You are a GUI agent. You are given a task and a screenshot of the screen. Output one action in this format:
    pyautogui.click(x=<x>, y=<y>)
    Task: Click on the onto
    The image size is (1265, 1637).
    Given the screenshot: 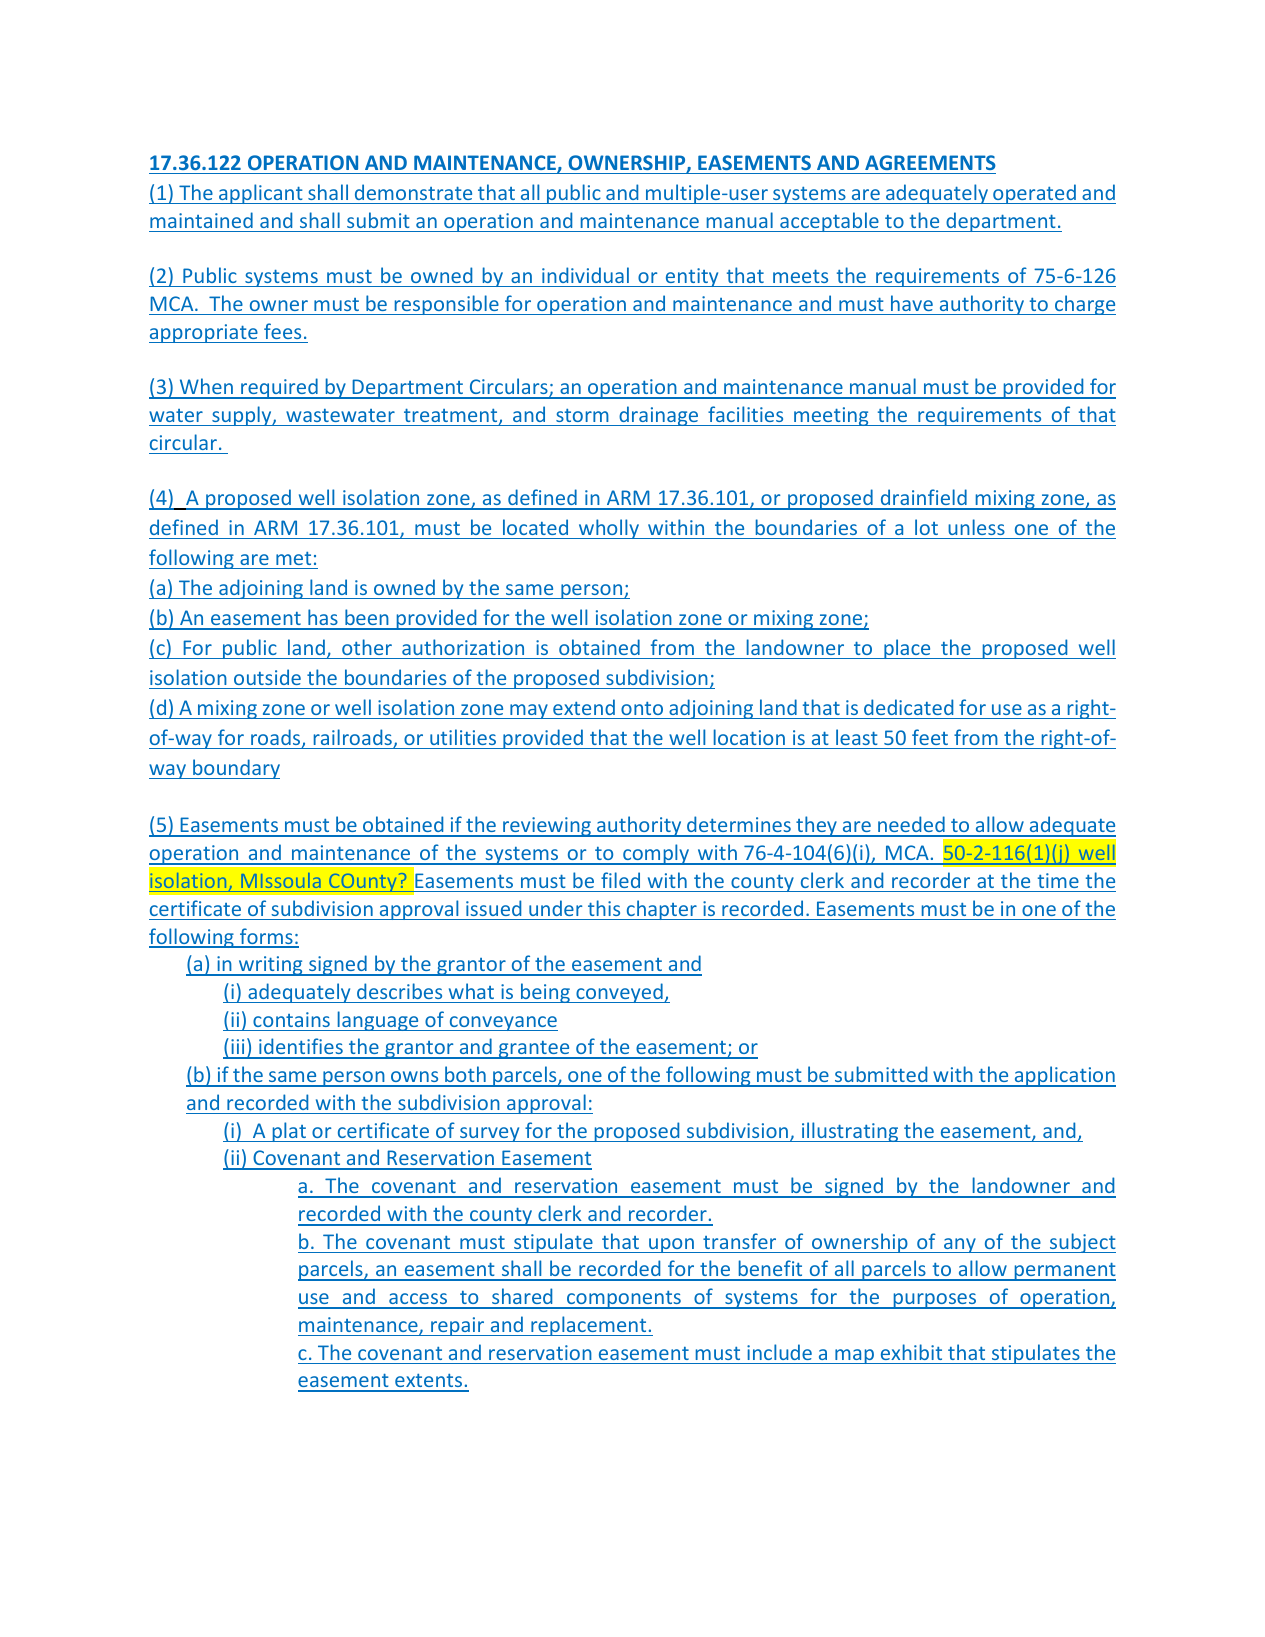 What is the action you would take?
    pyautogui.click(x=642, y=708)
